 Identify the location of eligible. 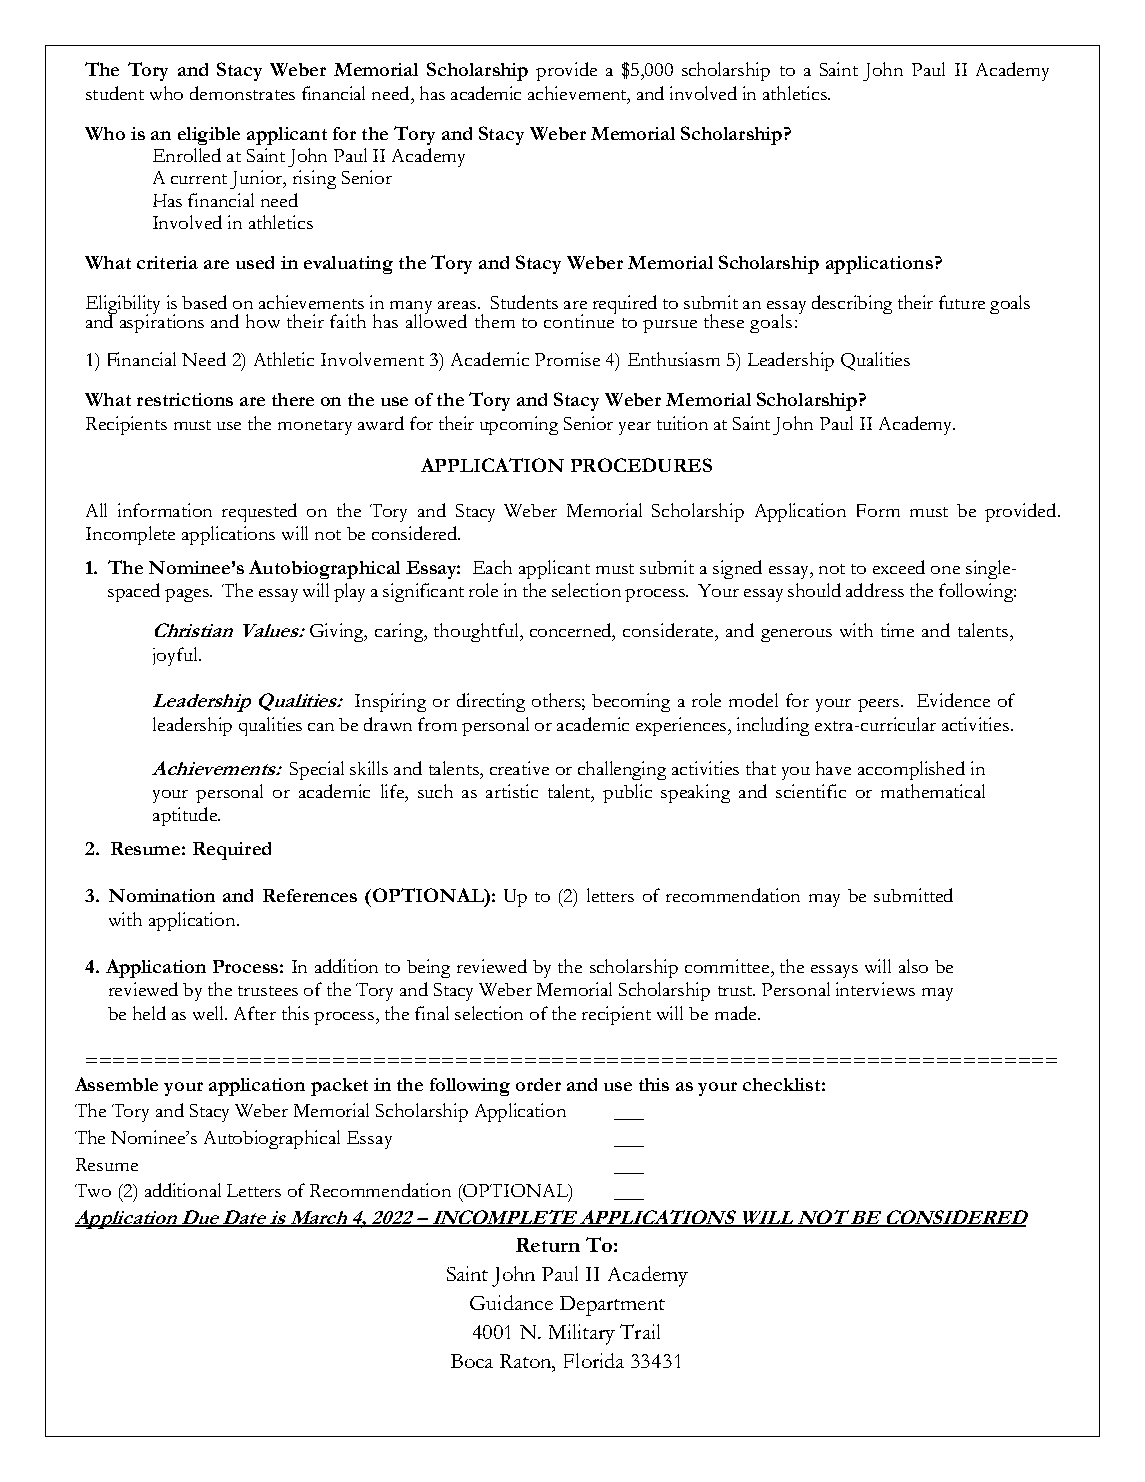
(209, 136).
